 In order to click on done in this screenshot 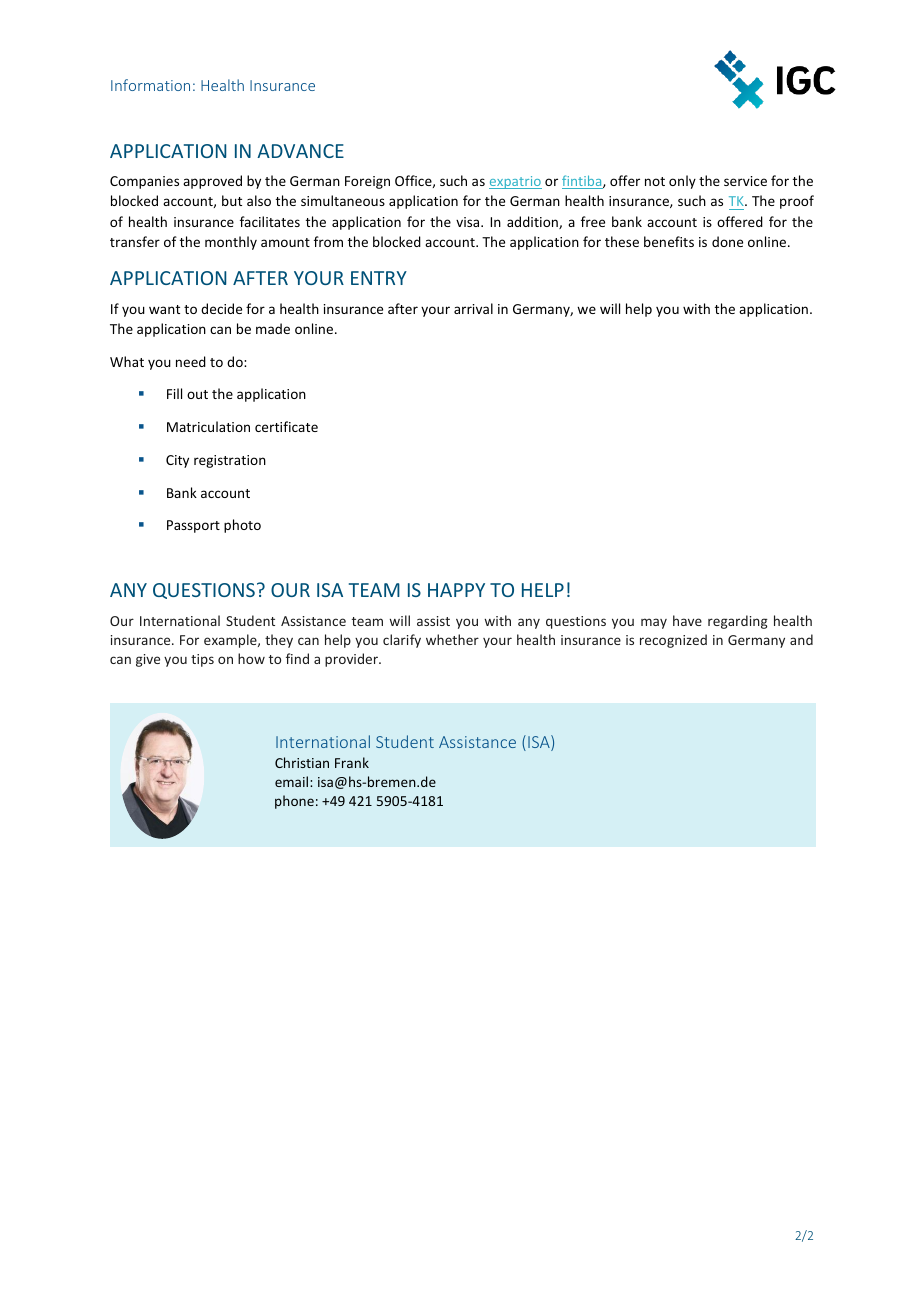, I will do `click(727, 241)`.
